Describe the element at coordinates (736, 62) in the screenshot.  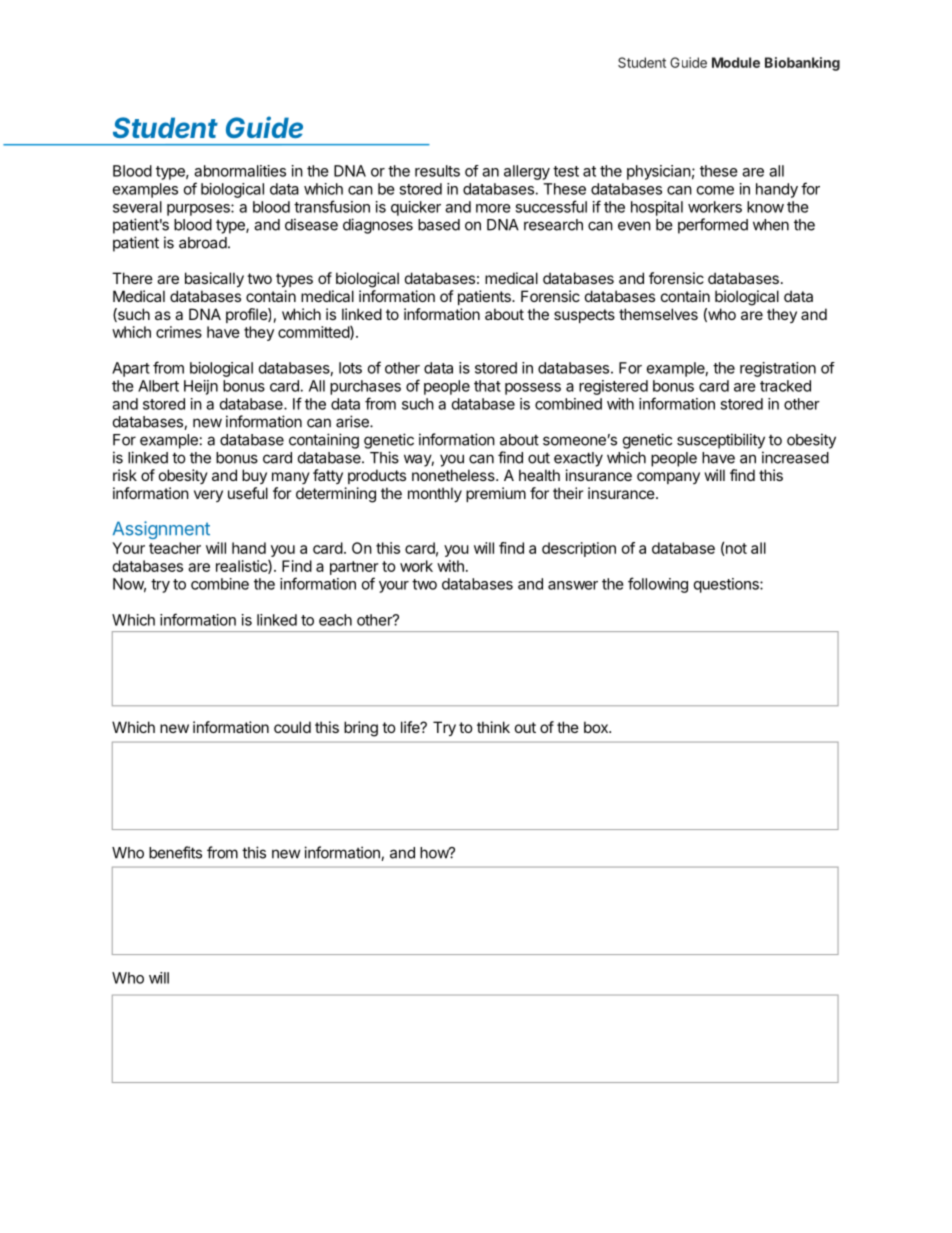
I see `Module` at that location.
